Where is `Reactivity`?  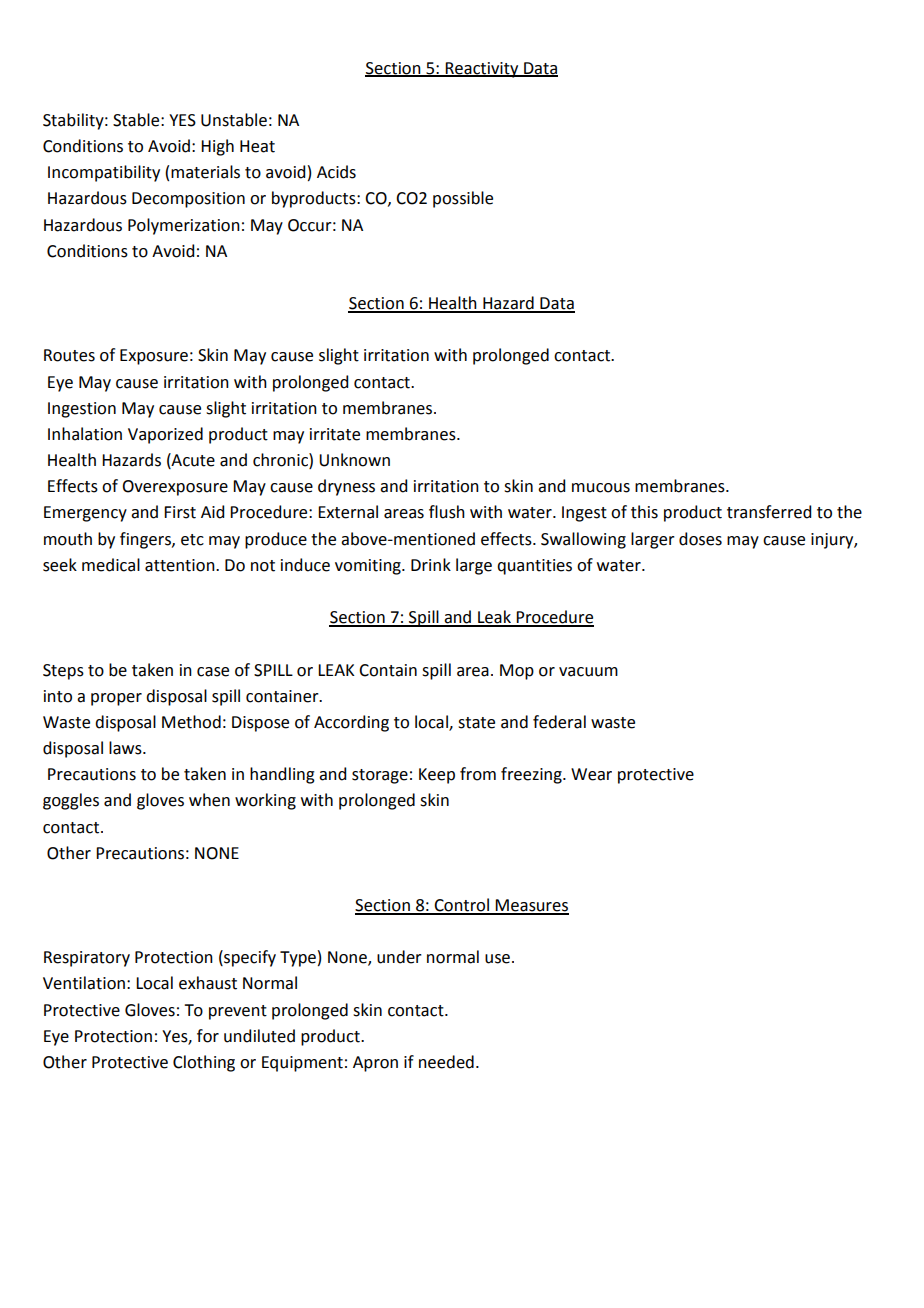
Reactivity is located at coordinates (482, 70).
